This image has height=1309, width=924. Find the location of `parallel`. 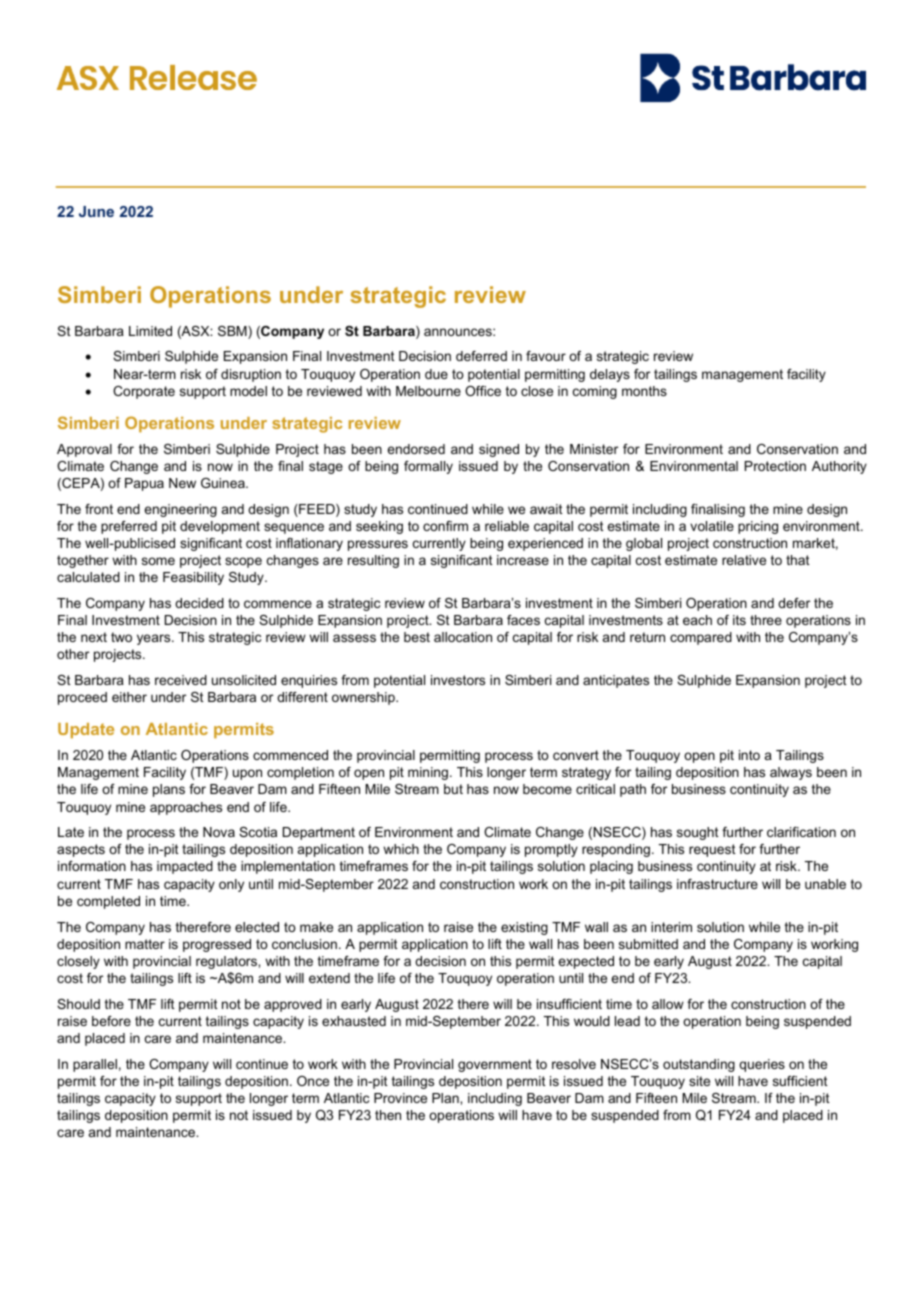

parallel is located at coordinates (95, 1065).
